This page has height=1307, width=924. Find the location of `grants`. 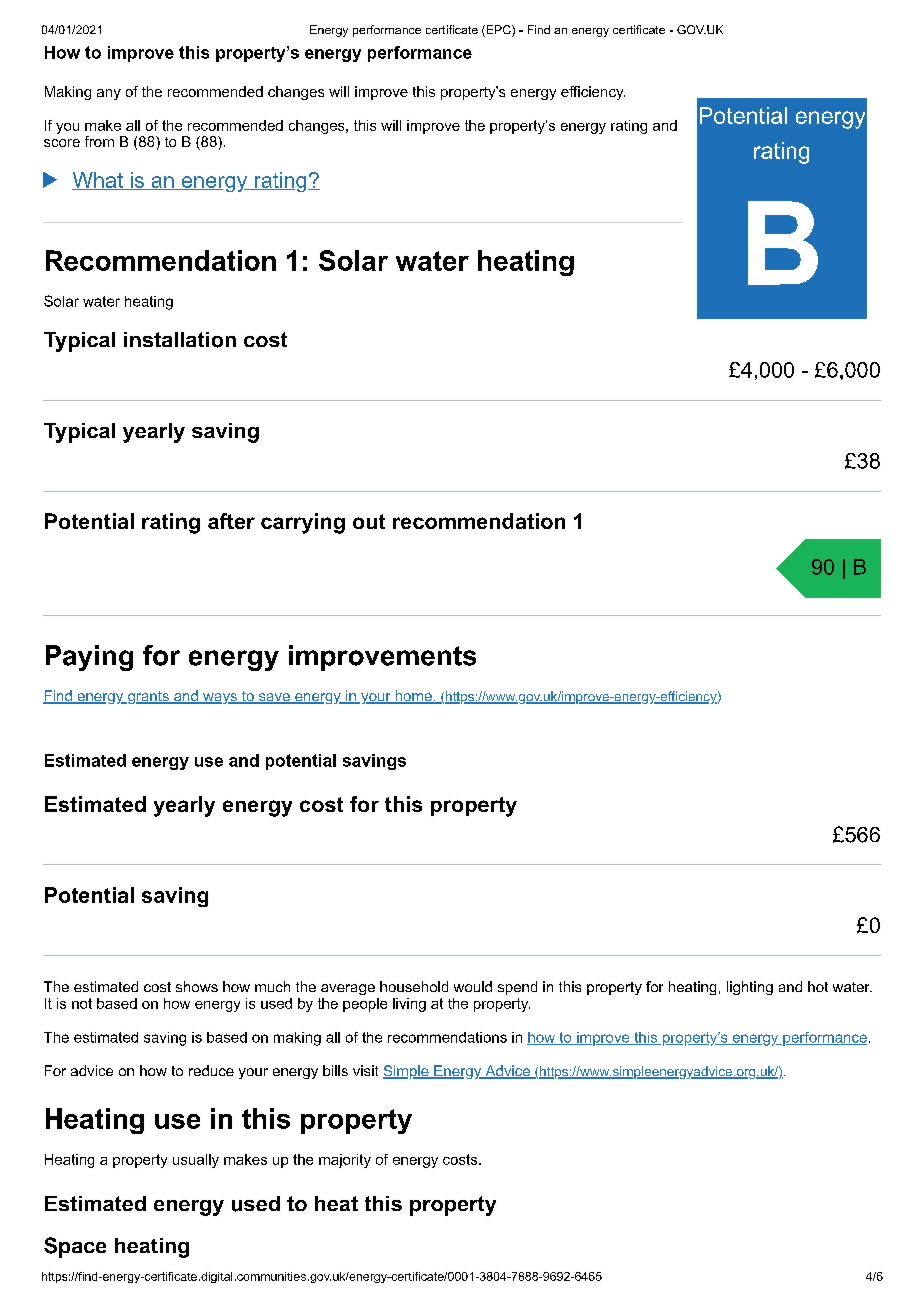

grants is located at coordinates (148, 697).
